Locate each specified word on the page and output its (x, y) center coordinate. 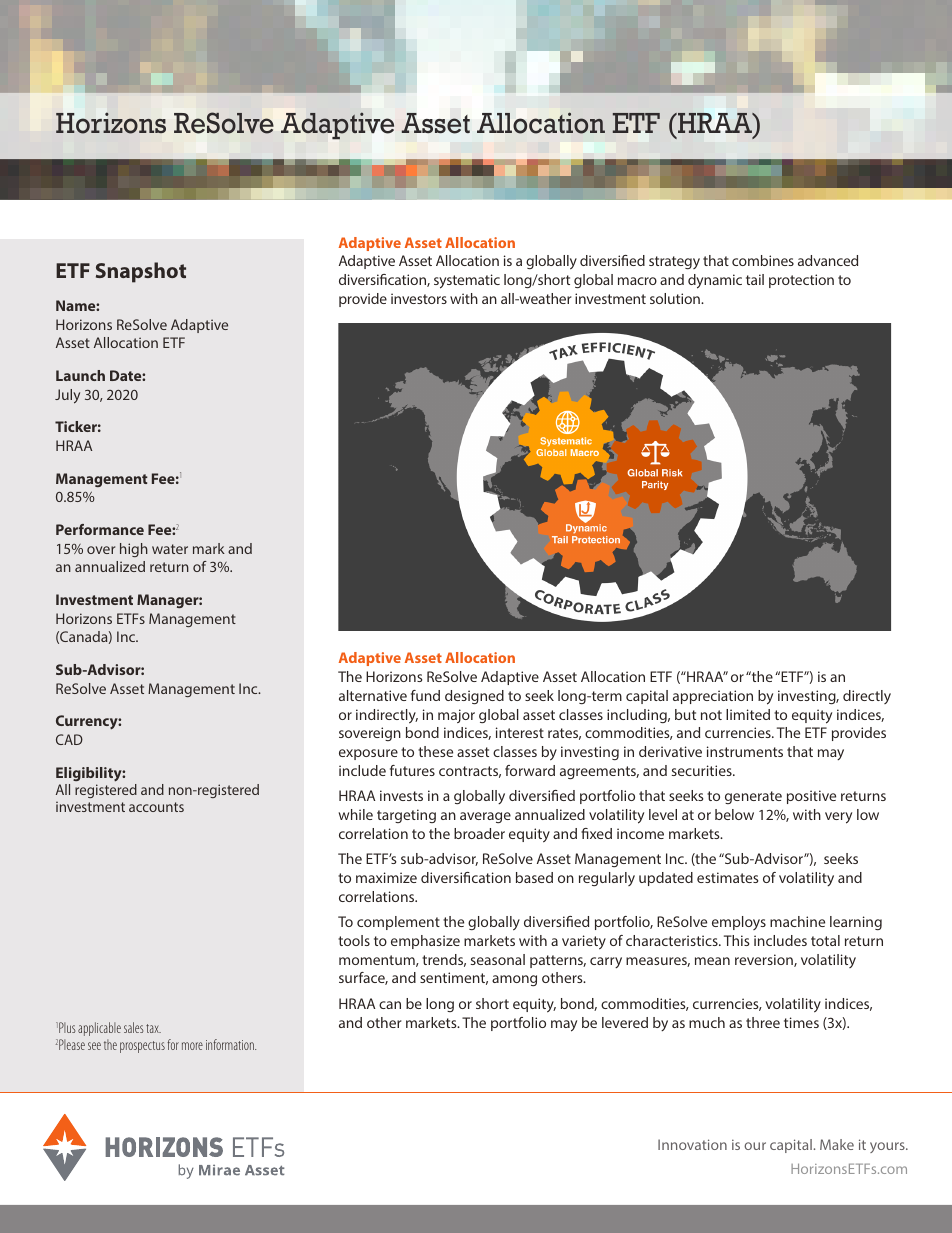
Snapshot (141, 272)
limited (748, 714)
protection (801, 281)
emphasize (425, 942)
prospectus (142, 1047)
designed (474, 697)
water (170, 549)
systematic (467, 281)
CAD (69, 739)
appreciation (713, 697)
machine (797, 921)
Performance (100, 529)
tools (354, 940)
